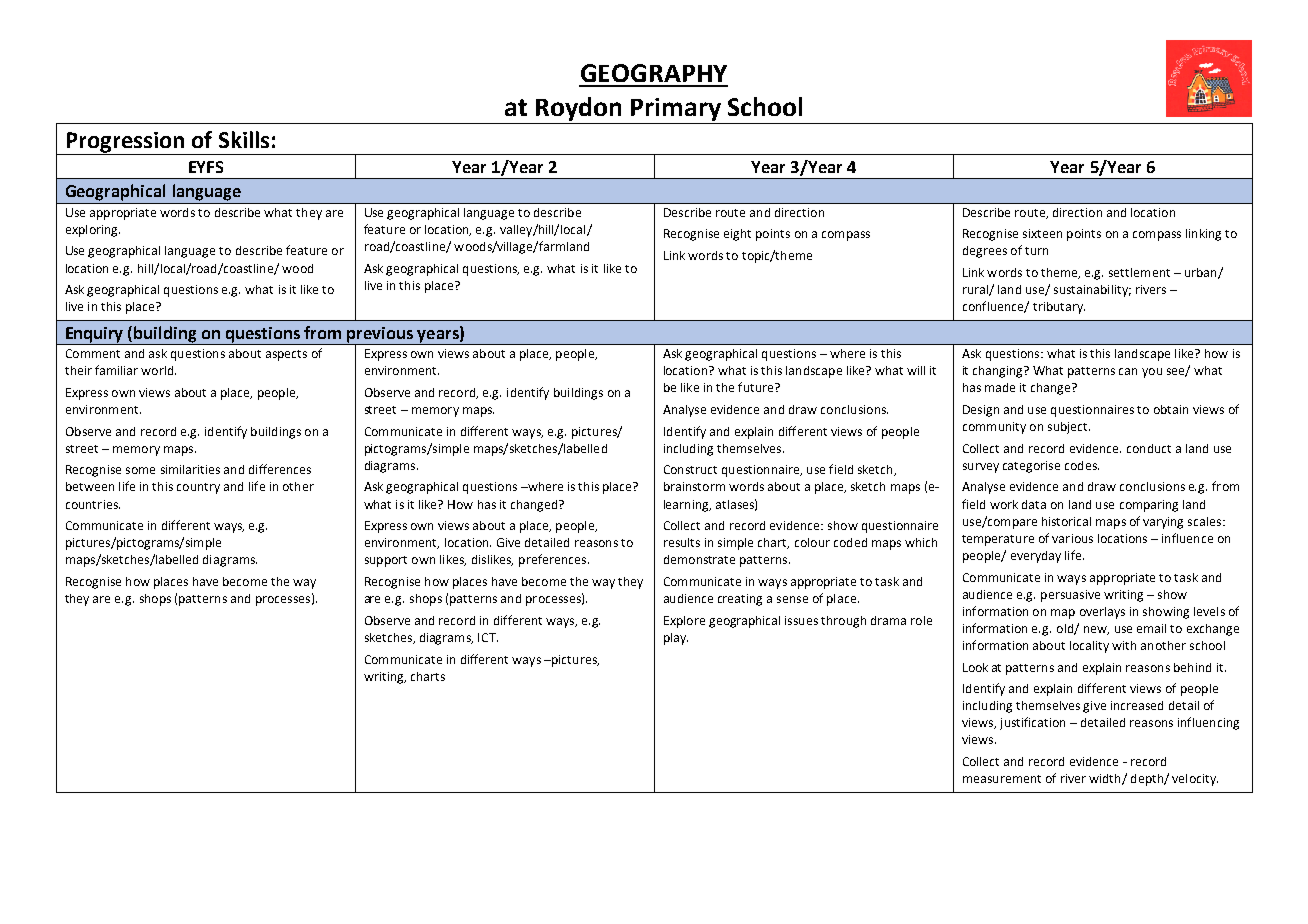 This document has width=1308, height=924. Describe the element at coordinates (1042, 233) in the document. I see `sixteen` at that location.
